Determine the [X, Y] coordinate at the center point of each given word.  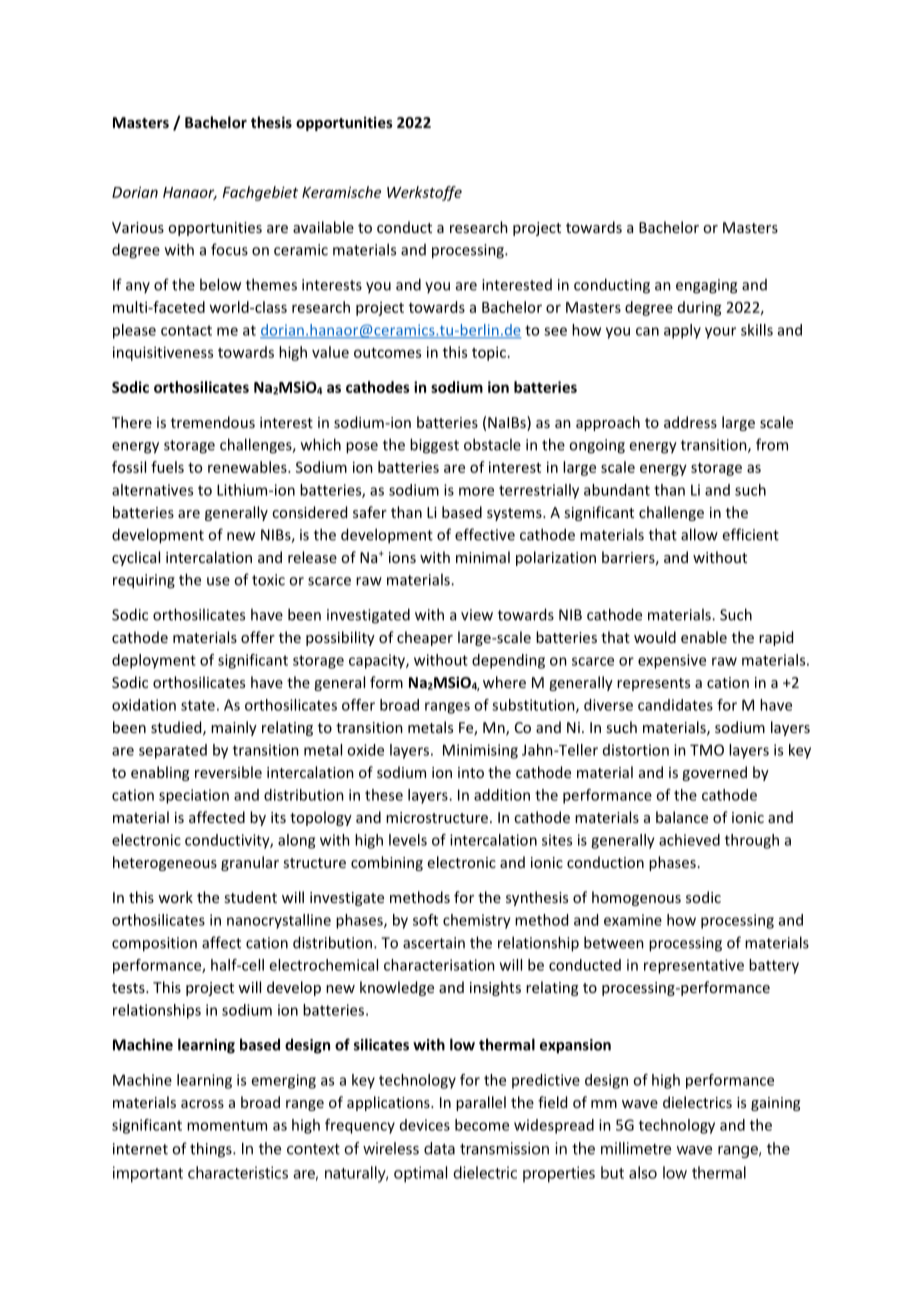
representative [694, 966]
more [476, 491]
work [175, 897]
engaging [706, 286]
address [690, 422]
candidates [675, 705]
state [198, 705]
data [439, 1148]
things [212, 1150]
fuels [167, 467]
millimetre [636, 1148]
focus [229, 249]
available [323, 227]
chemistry [477, 921]
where [504, 682]
